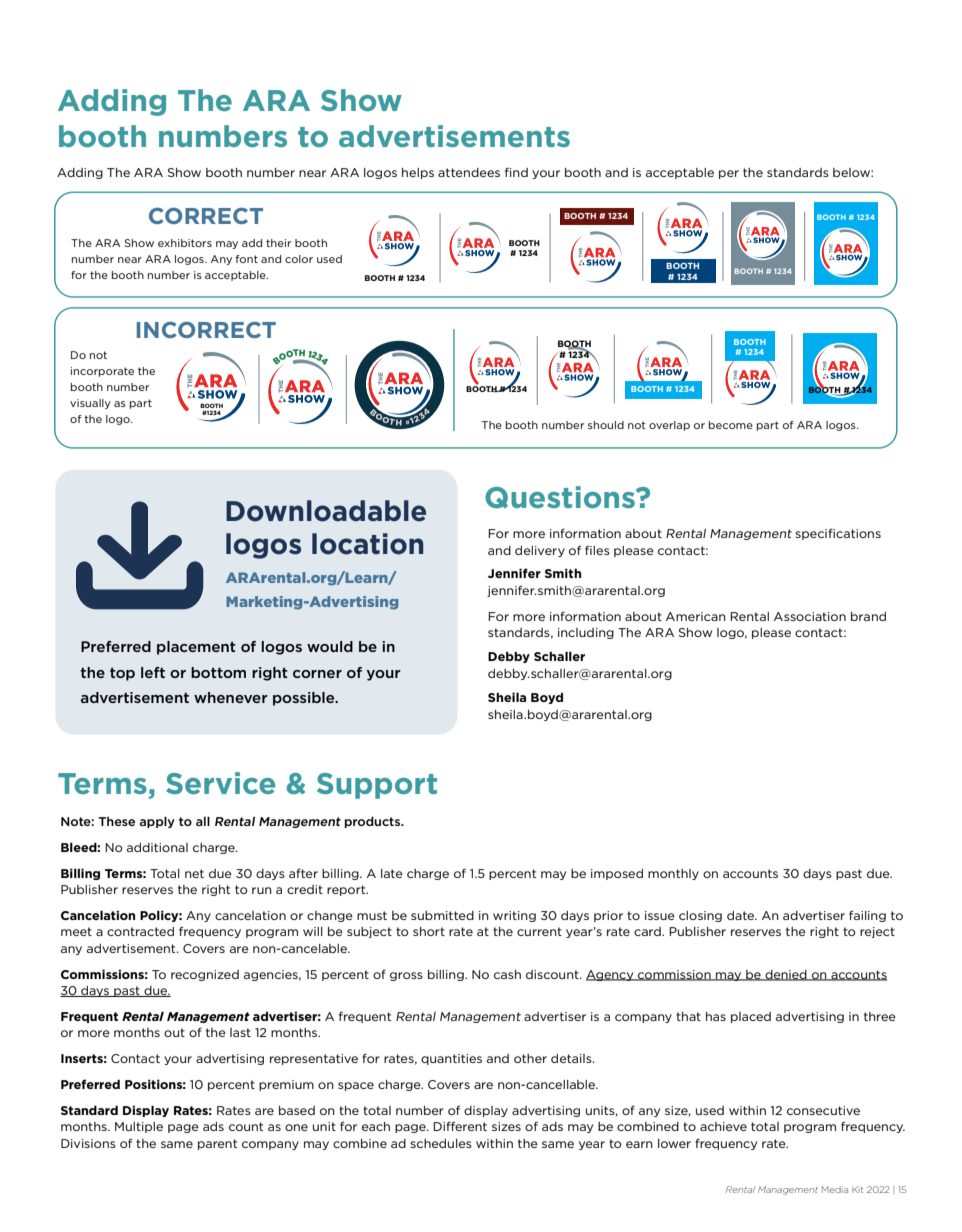 The width and height of the screenshot is (962, 1232). I want to click on exhibitors, so click(185, 243).
